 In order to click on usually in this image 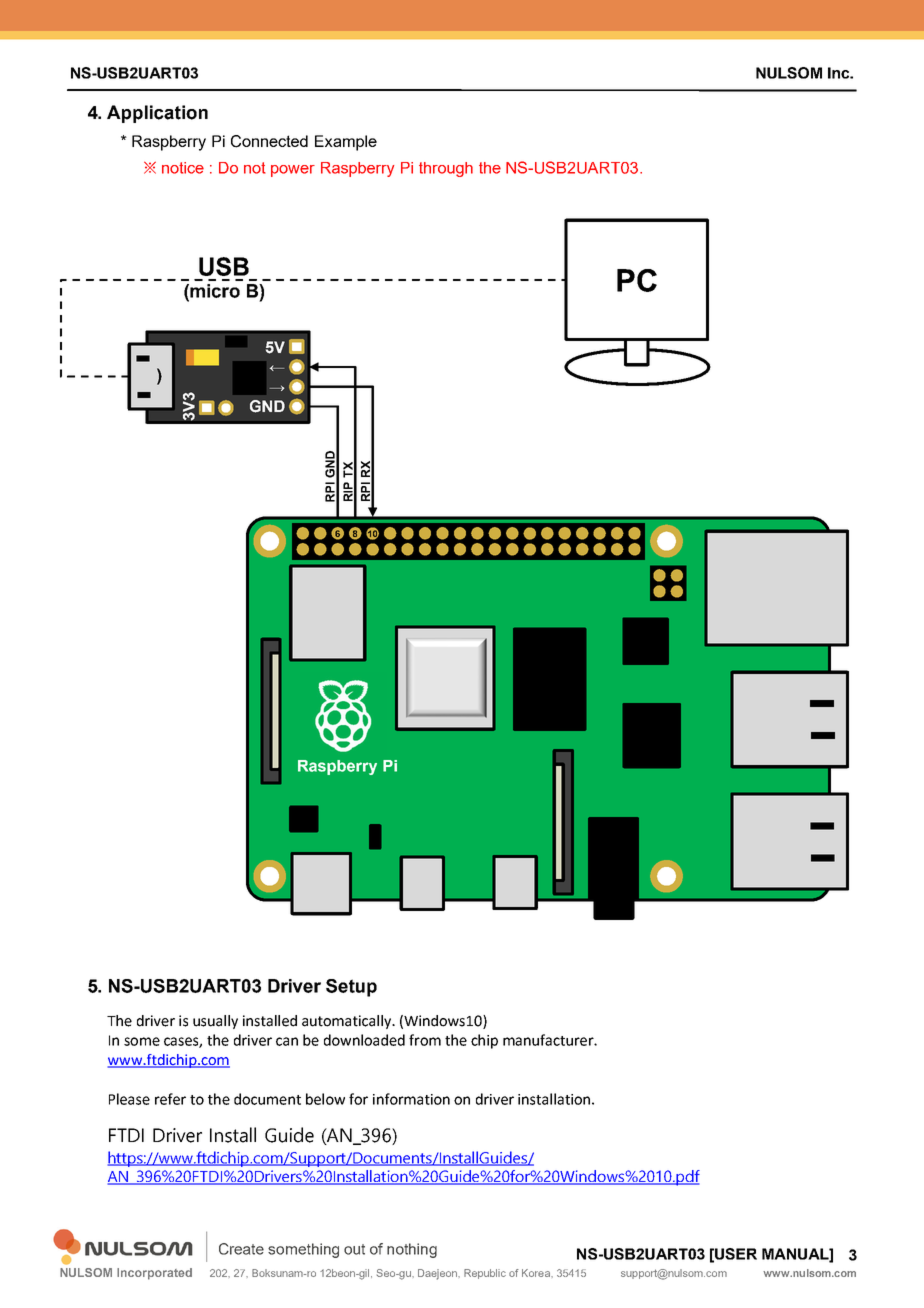, I will do `click(215, 1022)`.
